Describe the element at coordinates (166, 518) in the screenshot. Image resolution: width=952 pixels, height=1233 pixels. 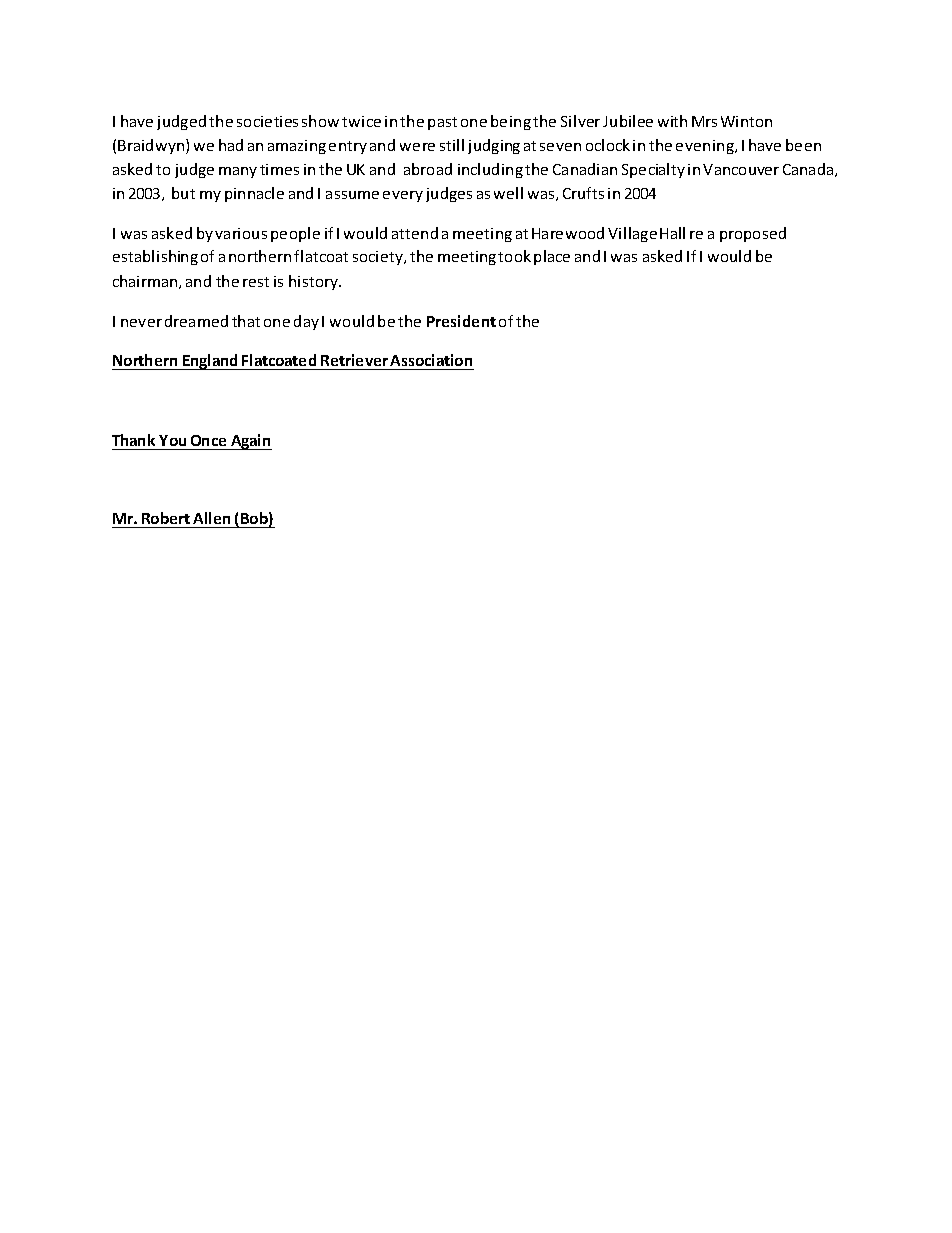
I see `Robert` at that location.
